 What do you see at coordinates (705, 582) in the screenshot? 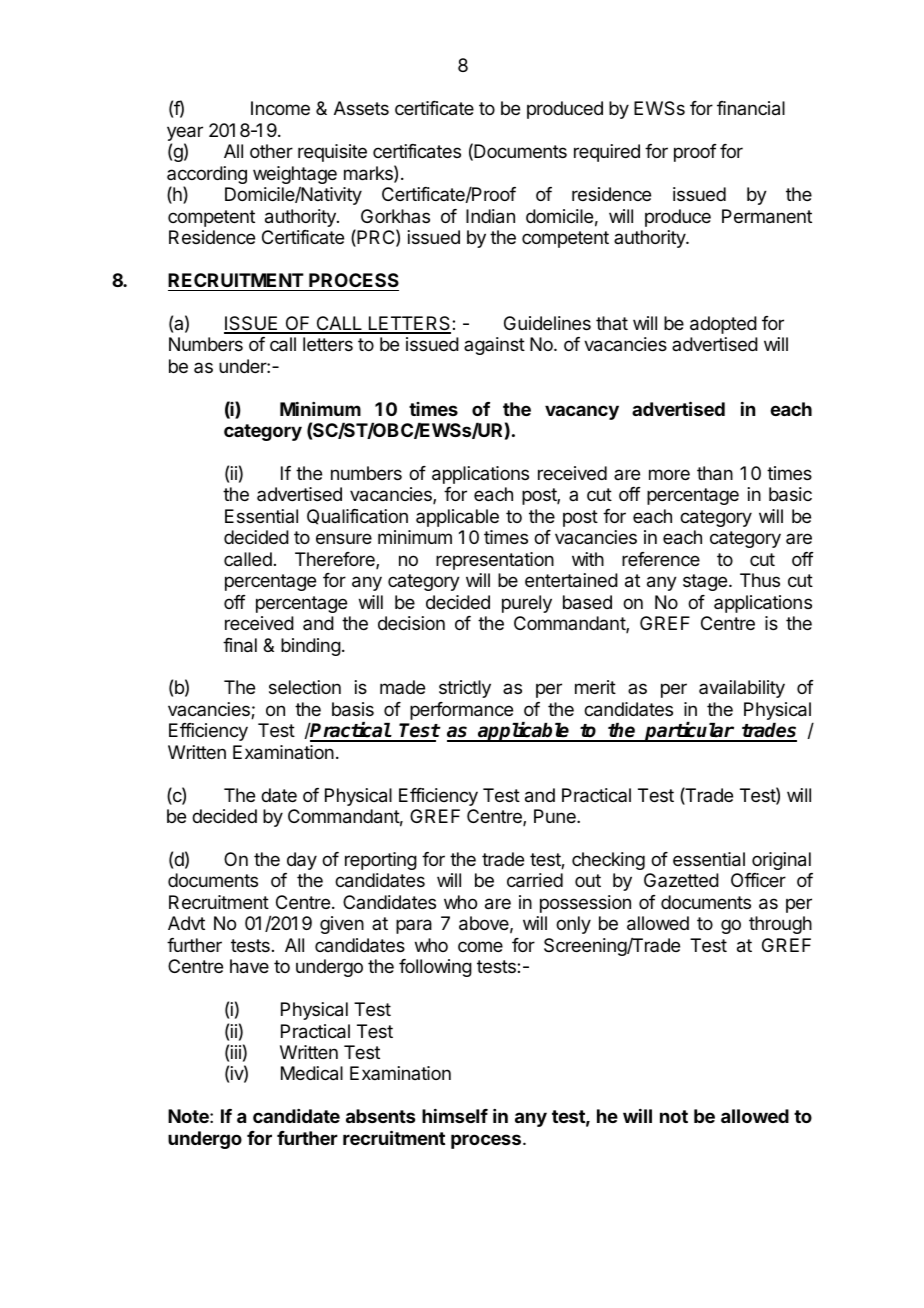
I see `stage` at bounding box center [705, 582].
